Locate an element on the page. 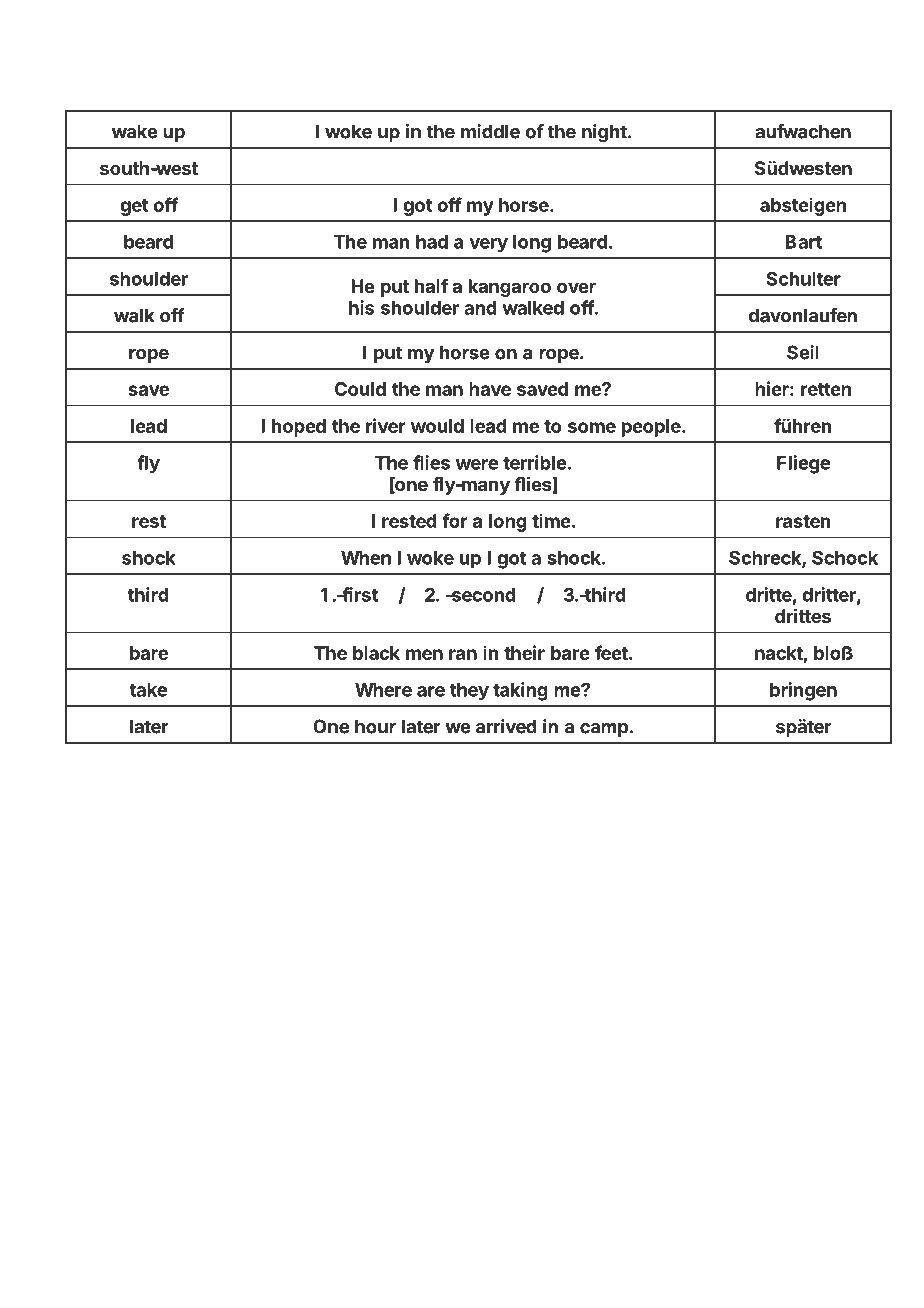 The height and width of the image is (1308, 924). people is located at coordinates (652, 428).
